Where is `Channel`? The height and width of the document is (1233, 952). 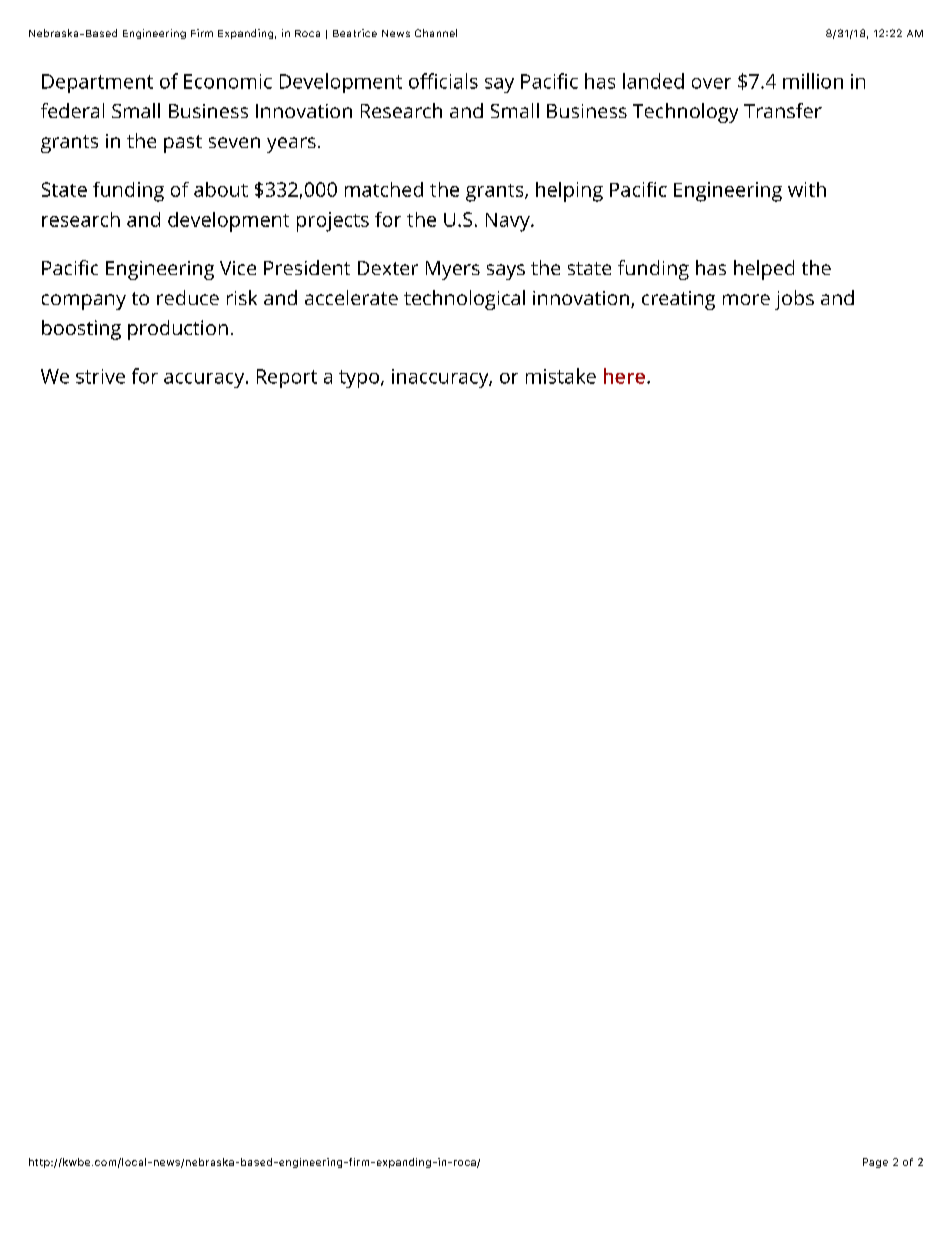 Channel is located at coordinates (436, 33).
